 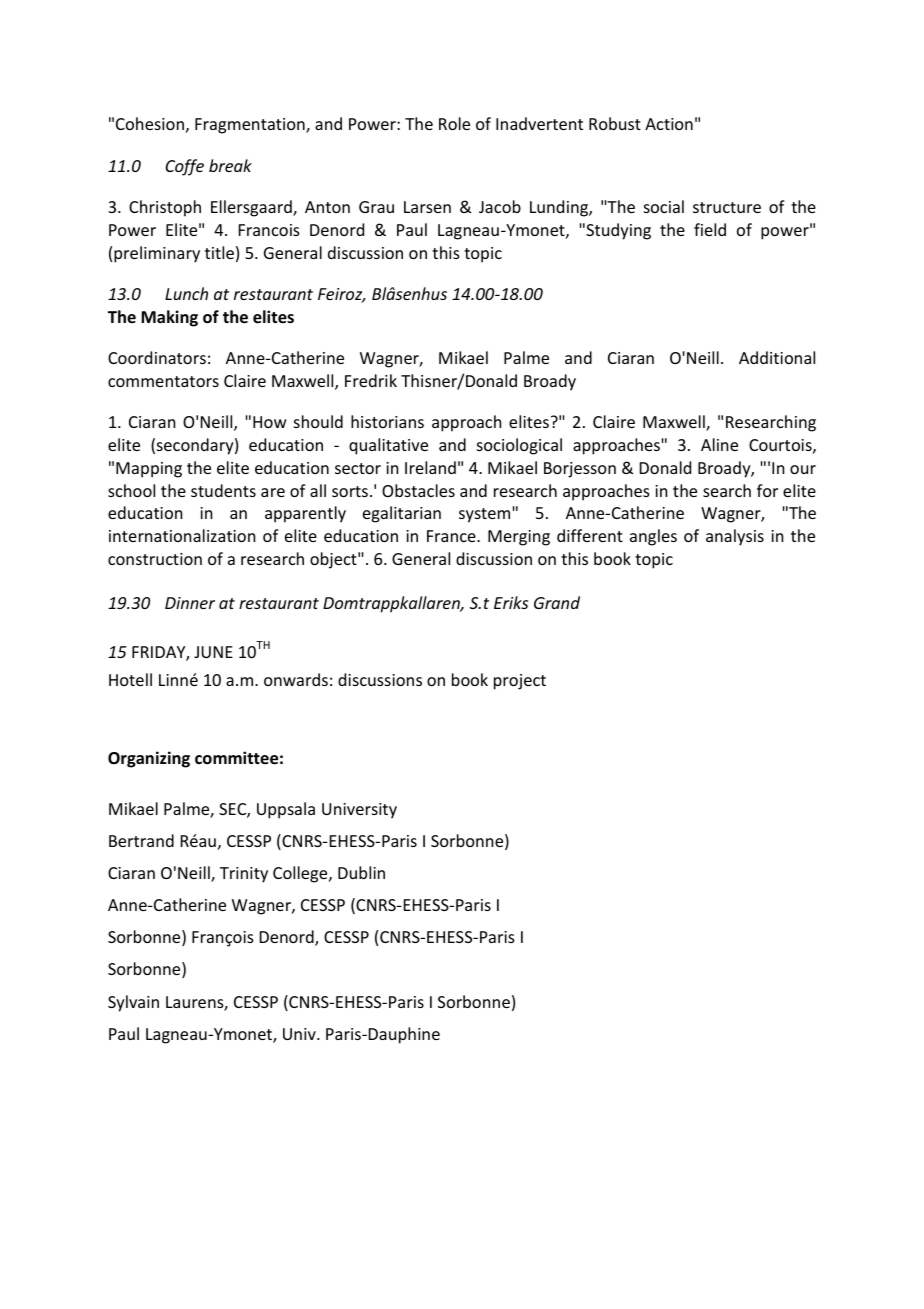 I want to click on Dublin, so click(x=361, y=872).
